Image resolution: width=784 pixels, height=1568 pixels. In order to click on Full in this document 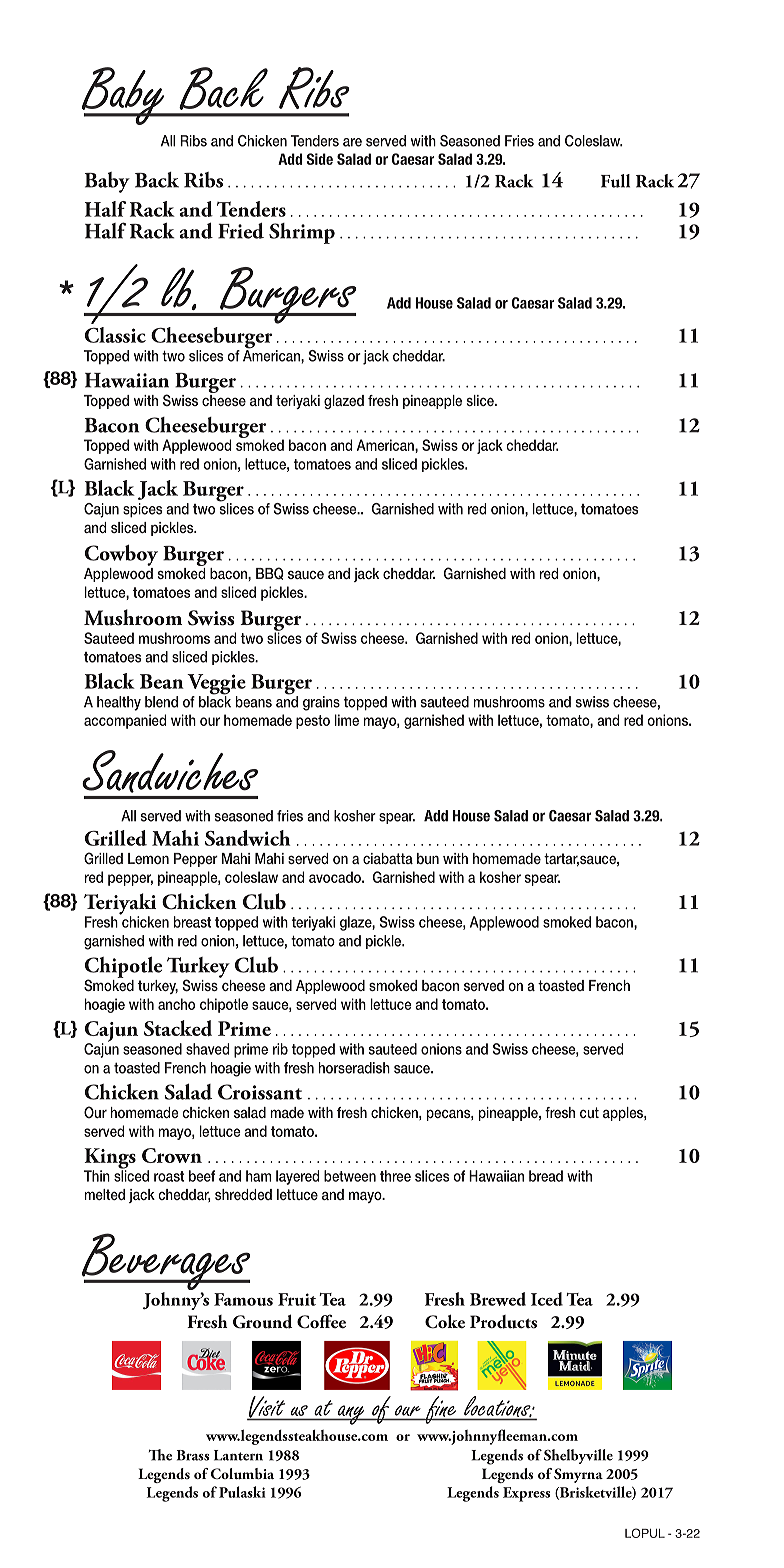, I will do `click(615, 181)`.
